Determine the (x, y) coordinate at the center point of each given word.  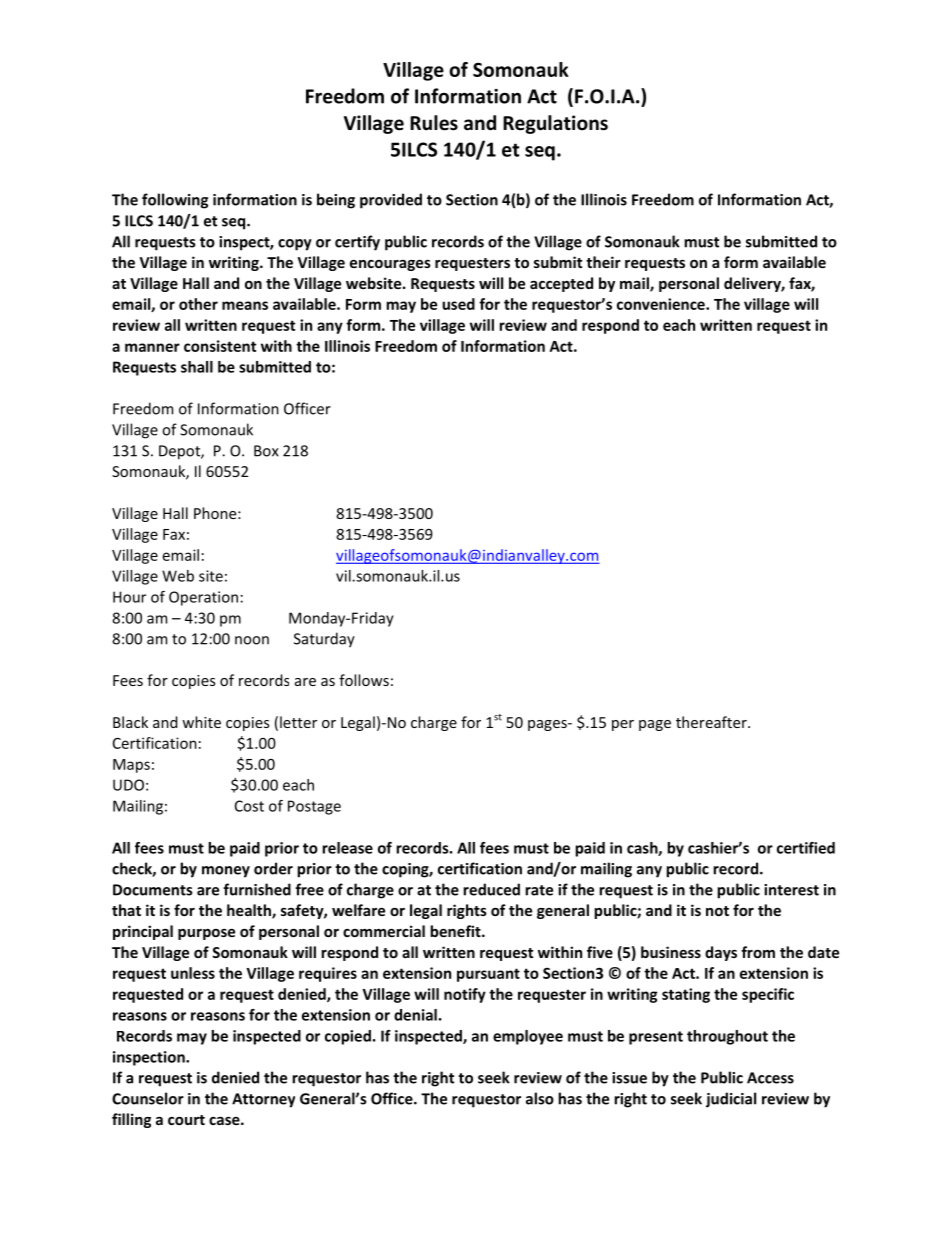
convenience (662, 304)
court (186, 1120)
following (175, 201)
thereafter (712, 722)
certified (806, 848)
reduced (491, 889)
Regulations (555, 124)
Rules (434, 123)
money (226, 872)
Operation (203, 598)
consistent (220, 346)
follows (364, 680)
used (458, 304)
